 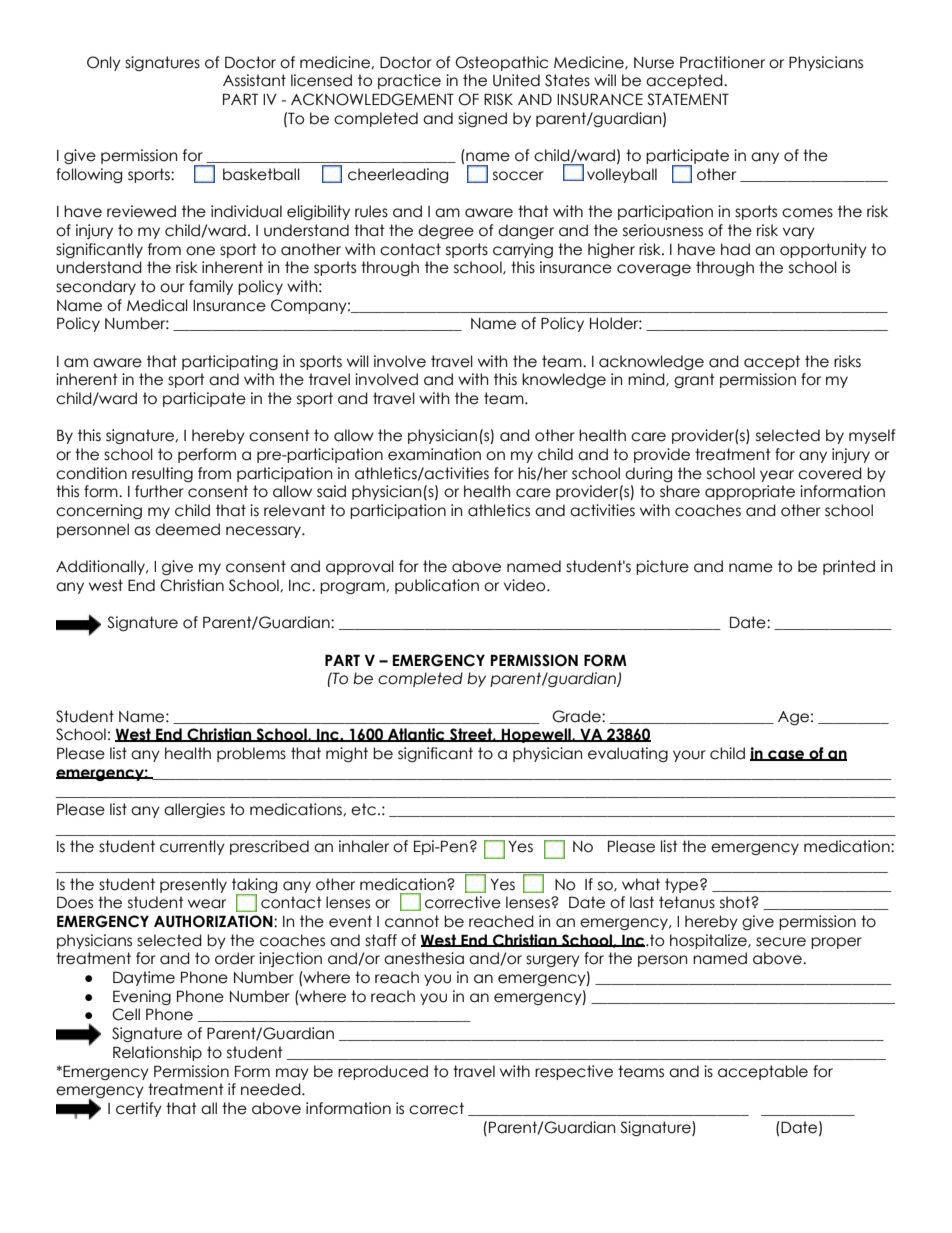 What do you see at coordinates (849, 567) in the screenshot?
I see `printed` at bounding box center [849, 567].
